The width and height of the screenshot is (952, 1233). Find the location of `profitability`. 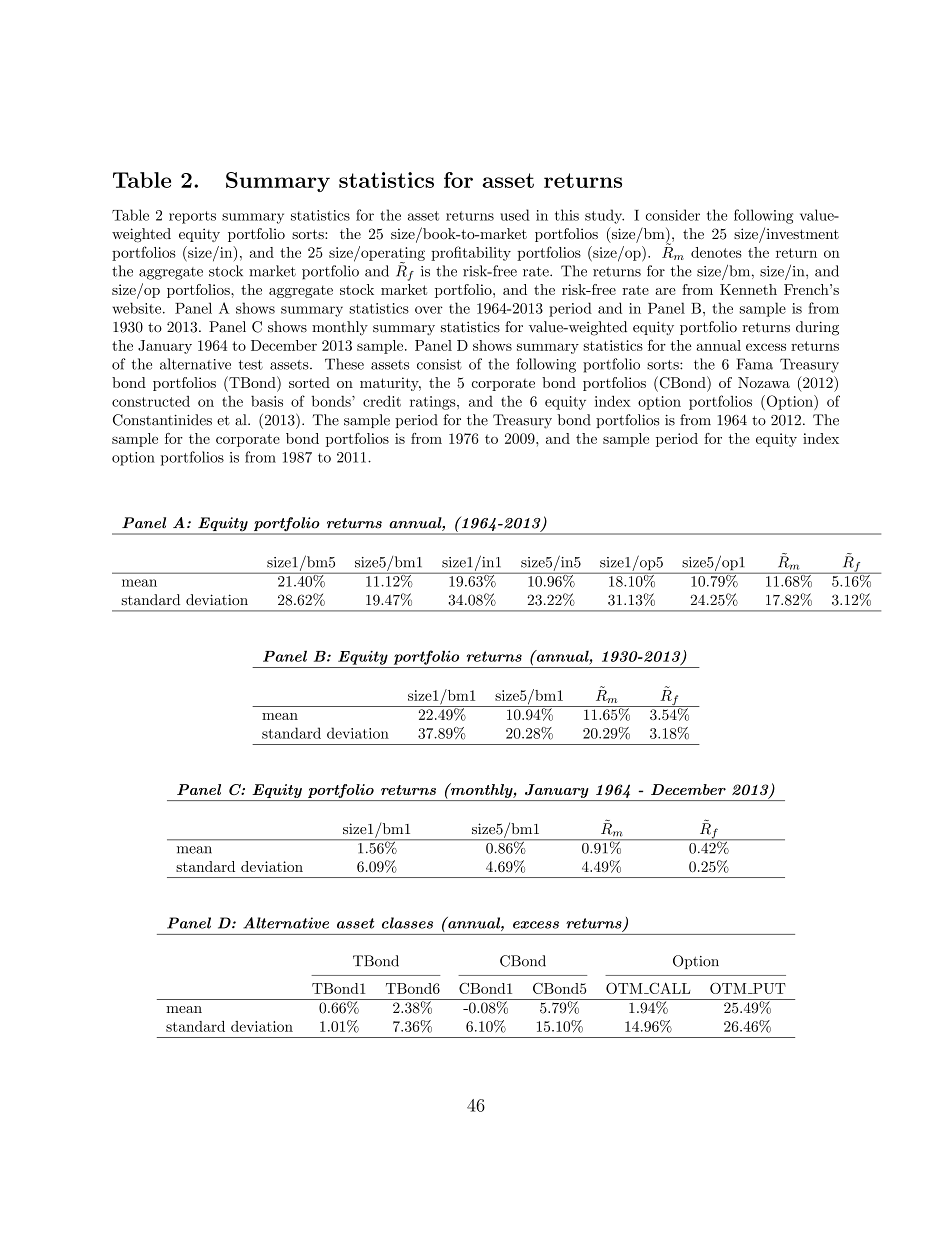

profitability is located at coordinates (471, 253).
